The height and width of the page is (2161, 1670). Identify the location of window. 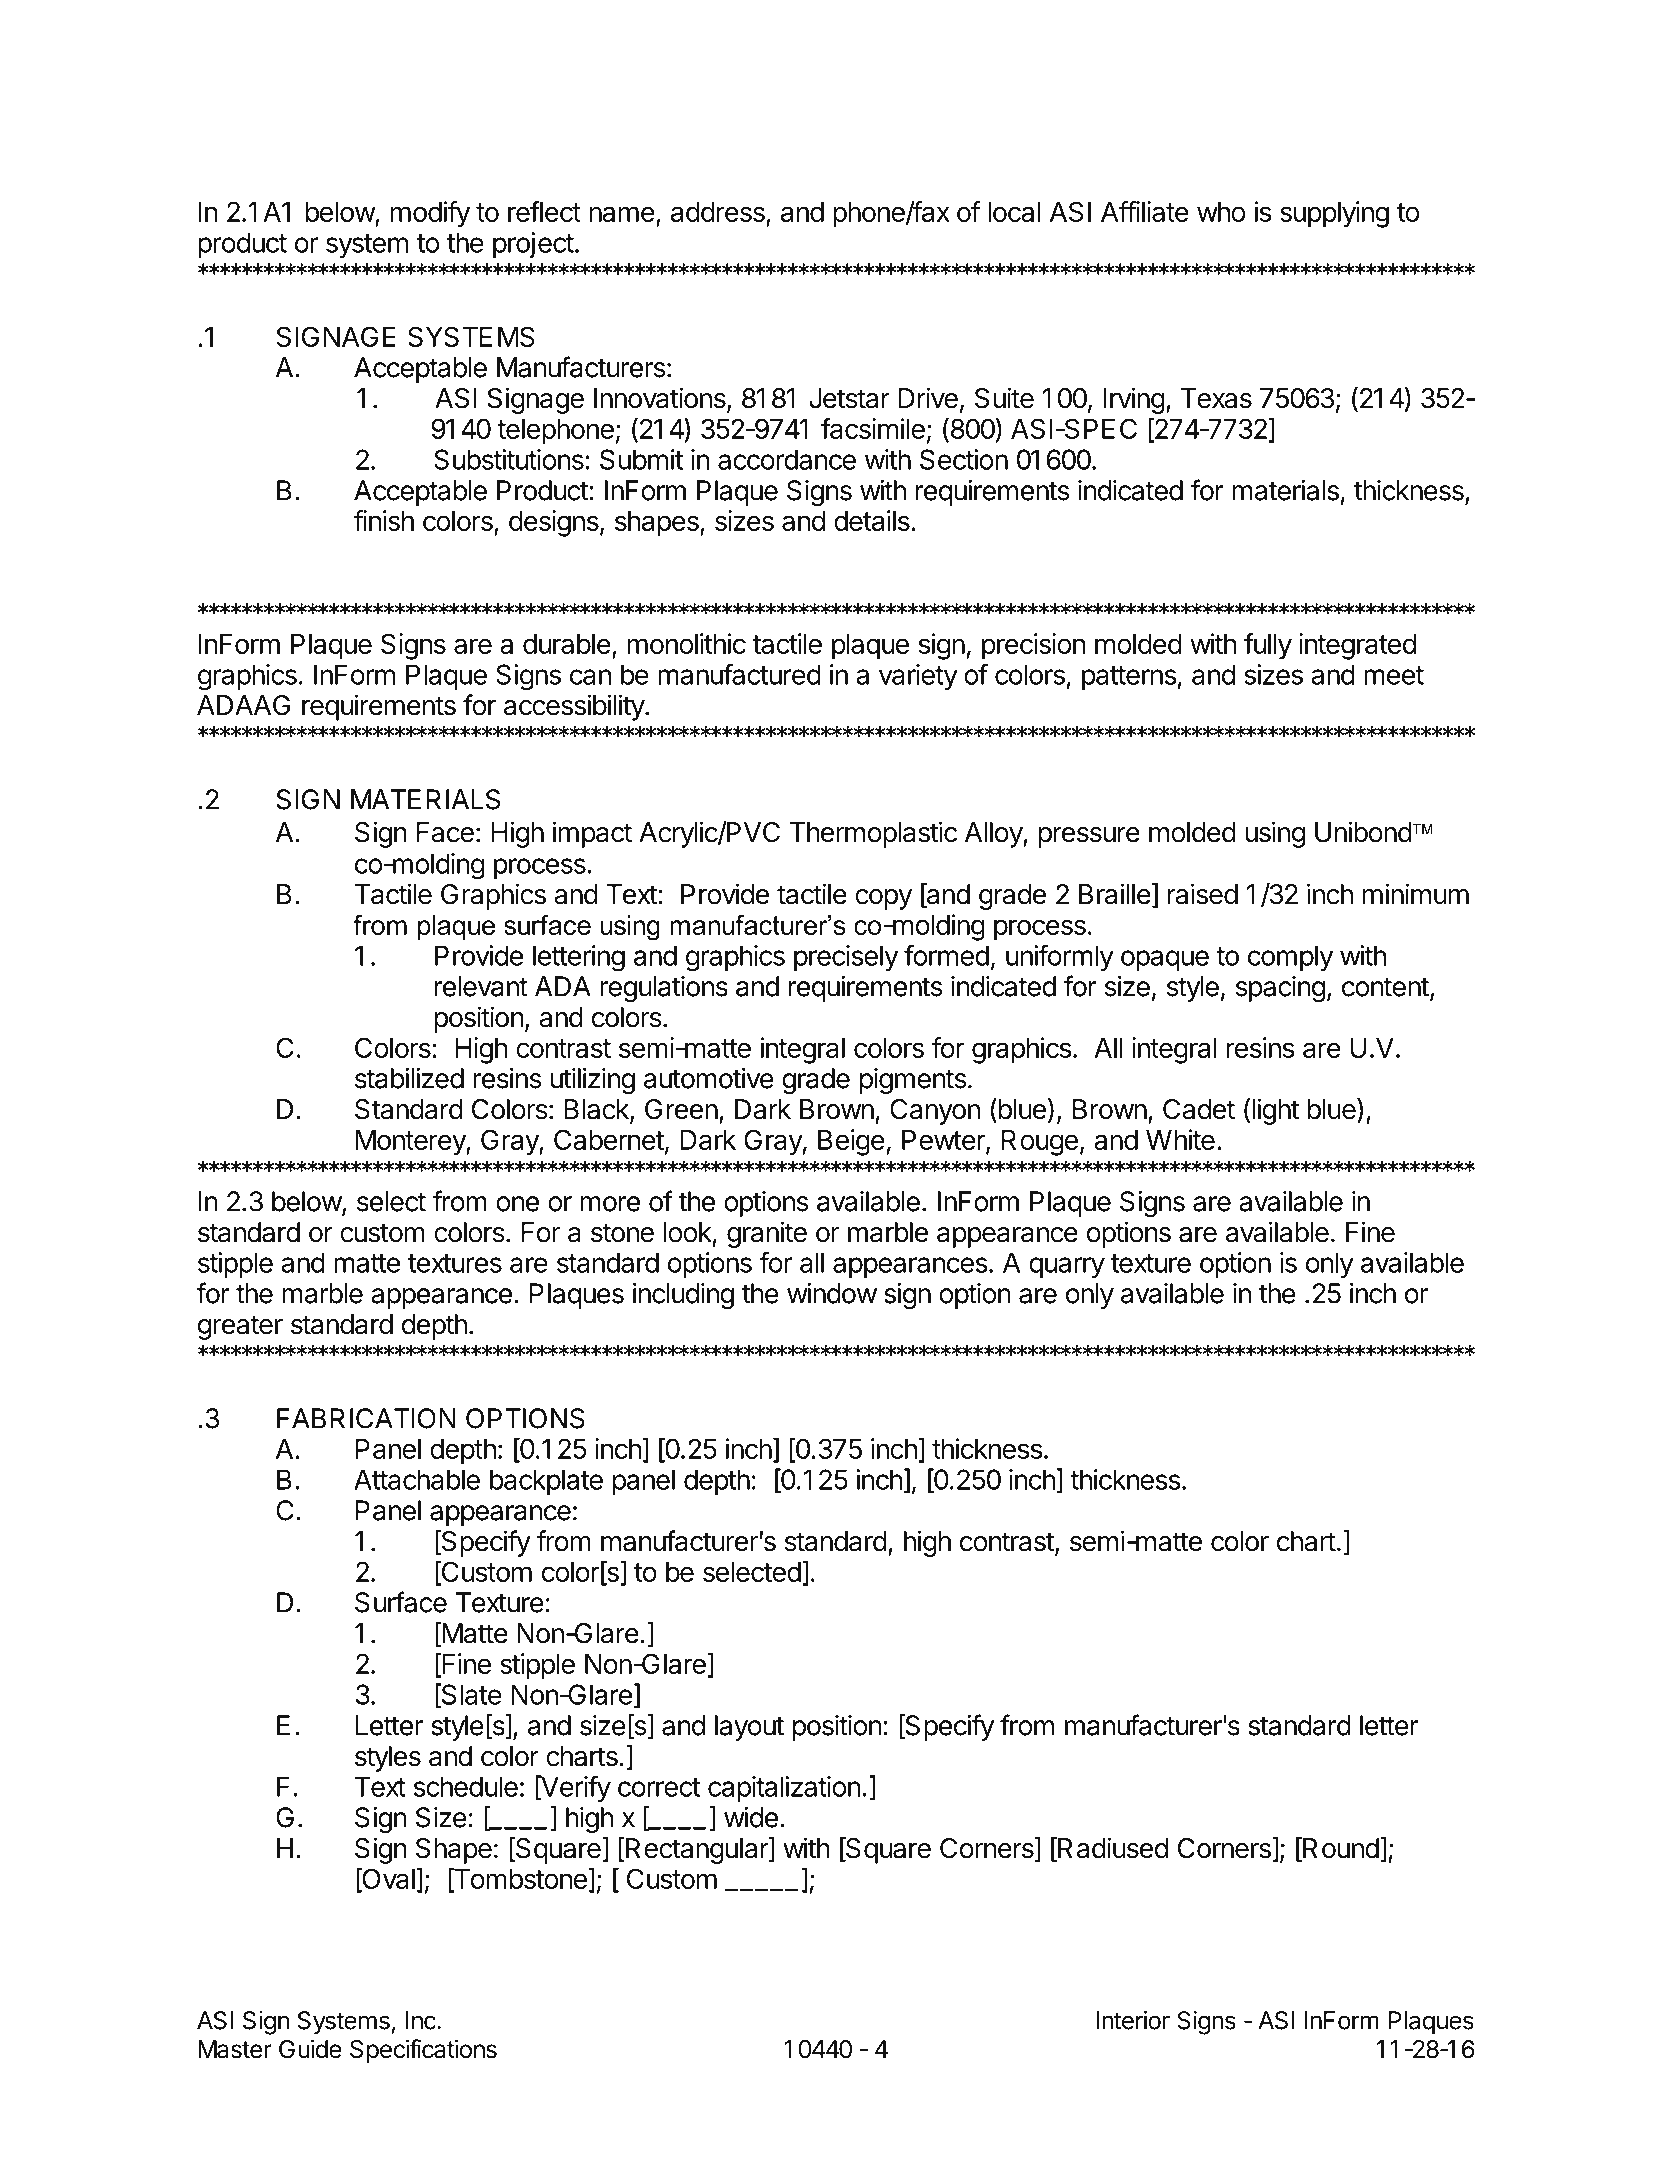
(832, 1293).
